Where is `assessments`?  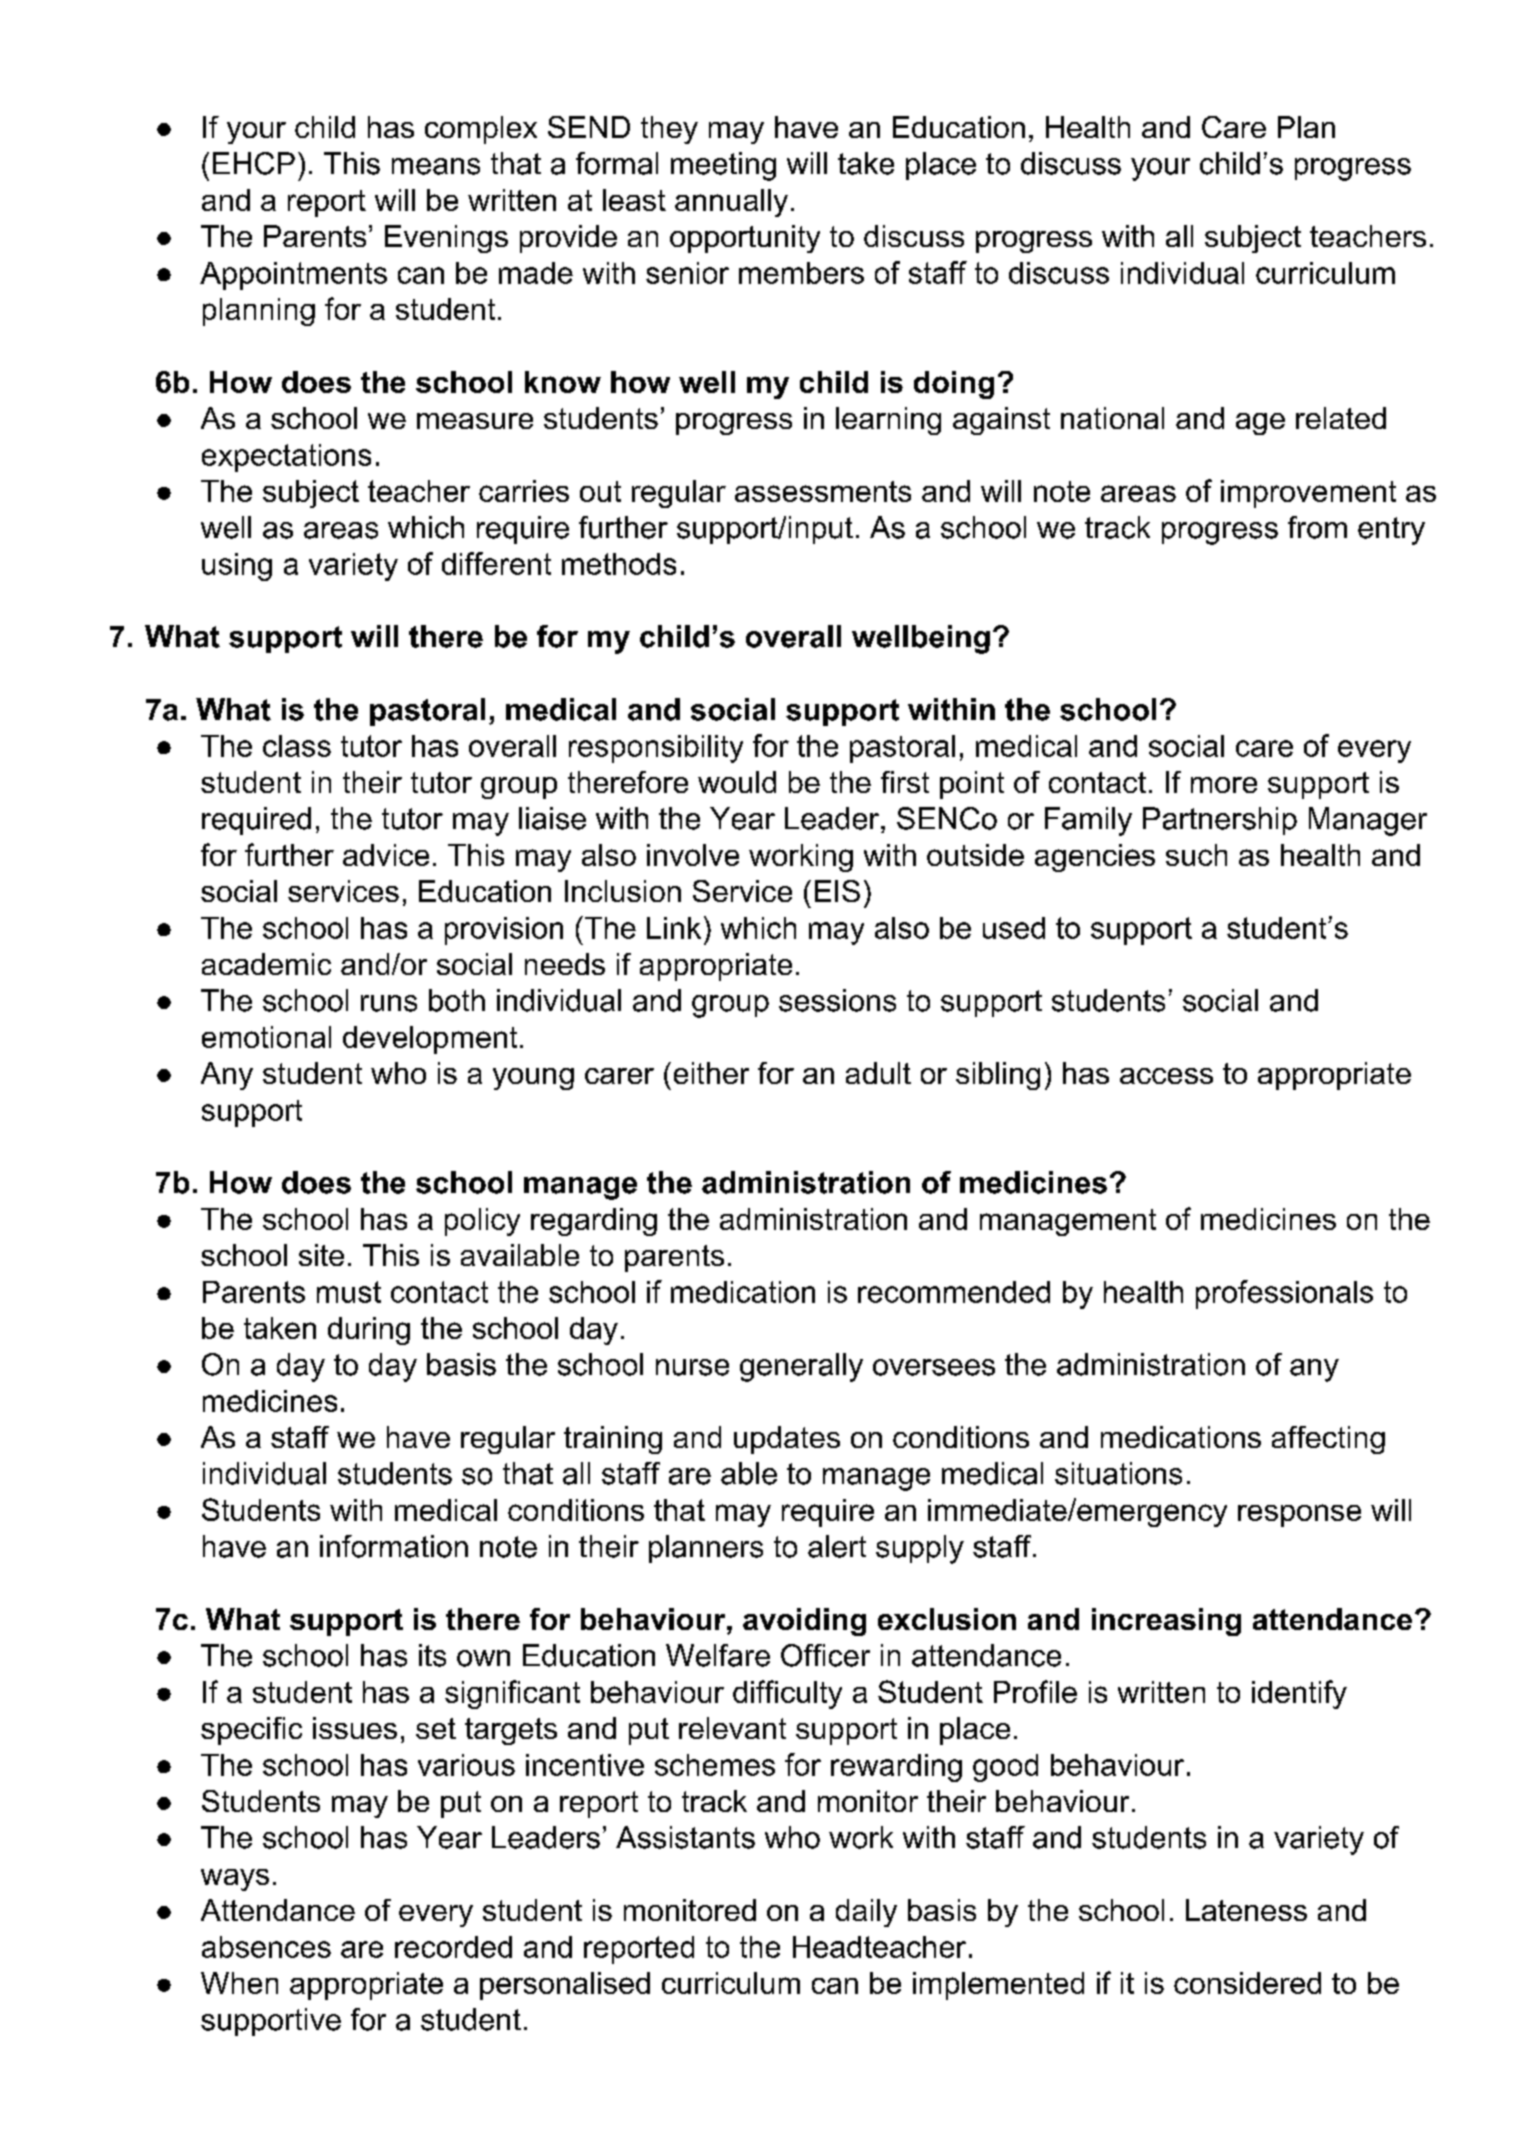 assessments is located at coordinates (823, 491).
